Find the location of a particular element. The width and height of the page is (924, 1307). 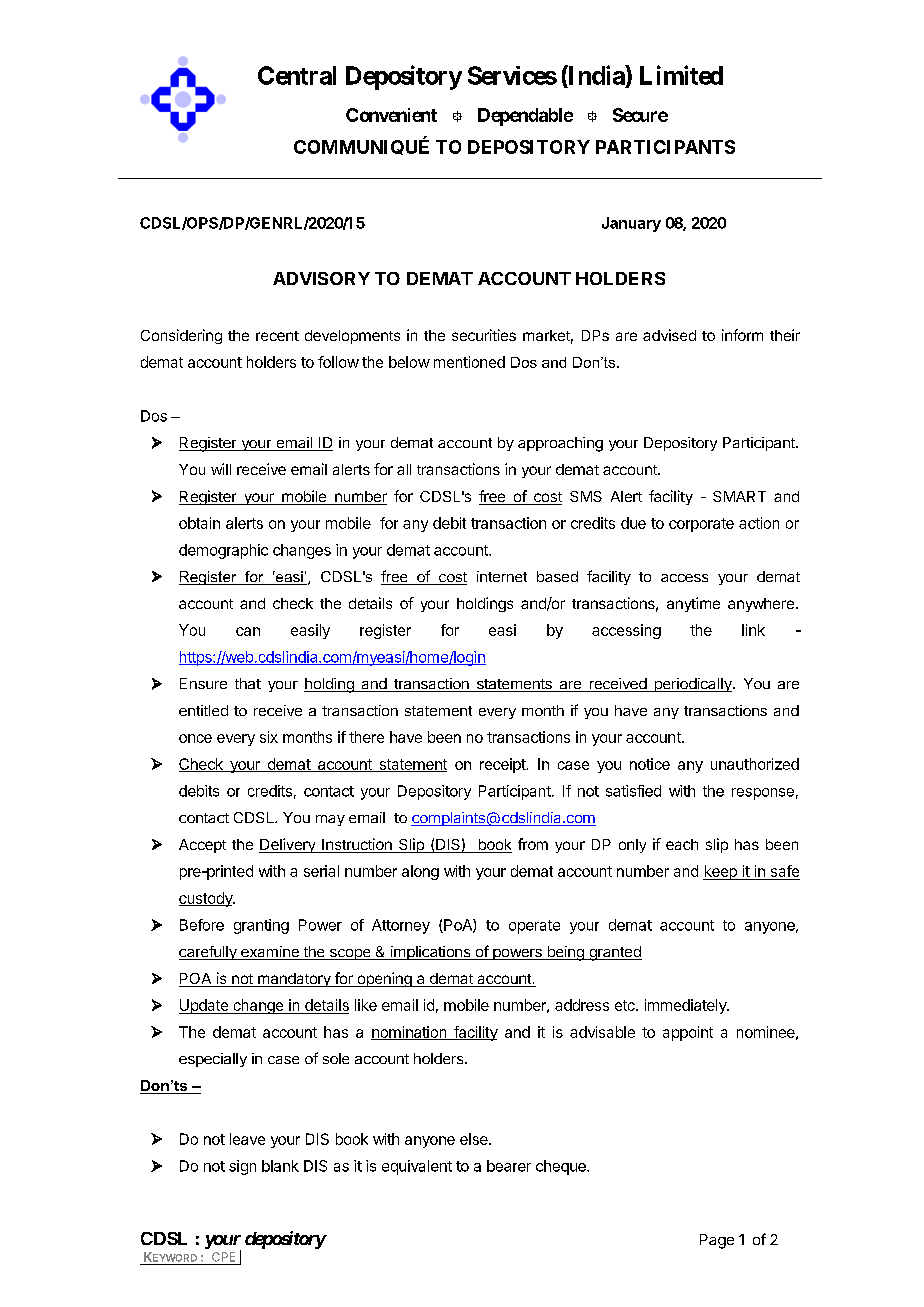

CPE is located at coordinates (223, 1257).
